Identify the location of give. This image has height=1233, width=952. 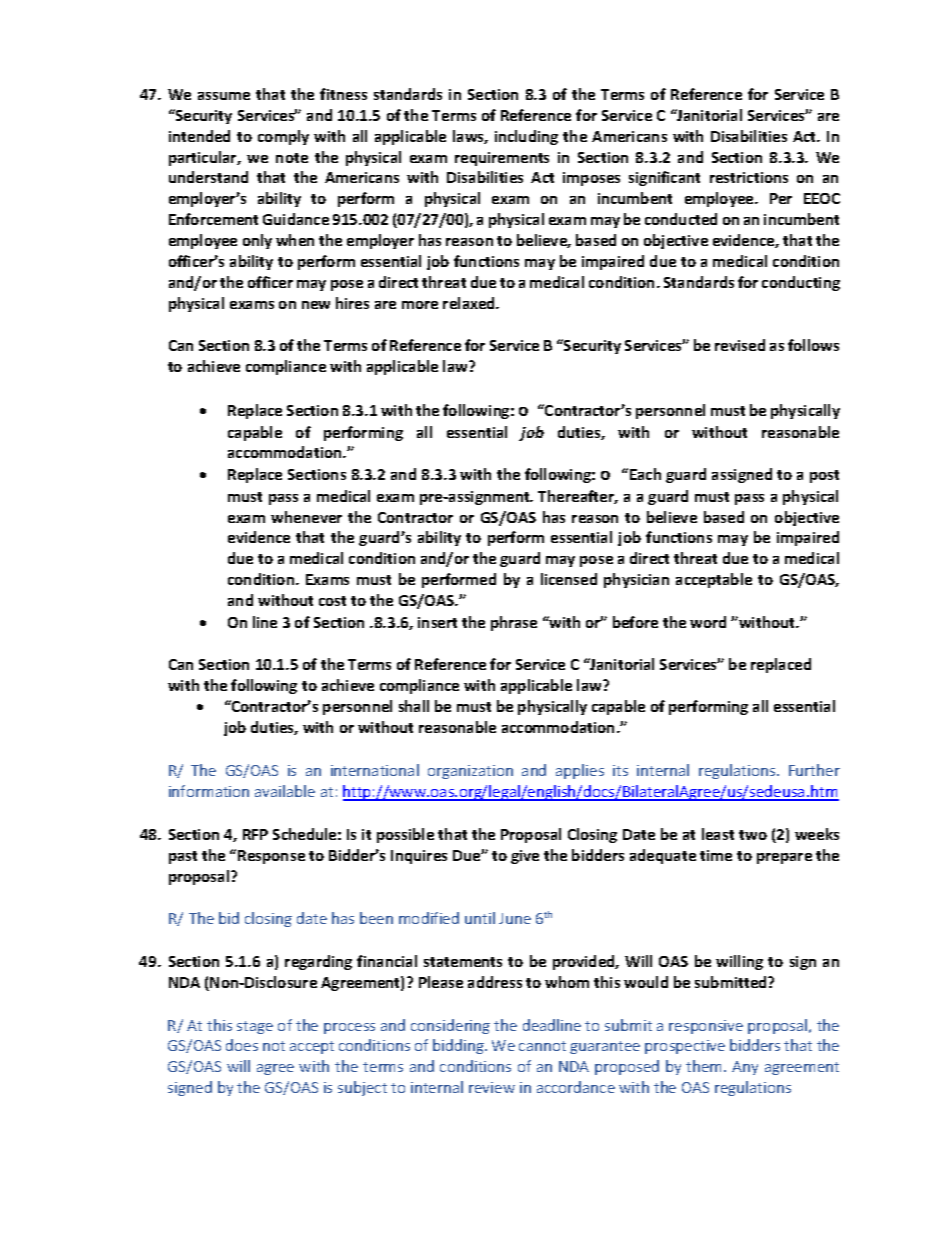
(525, 857).
